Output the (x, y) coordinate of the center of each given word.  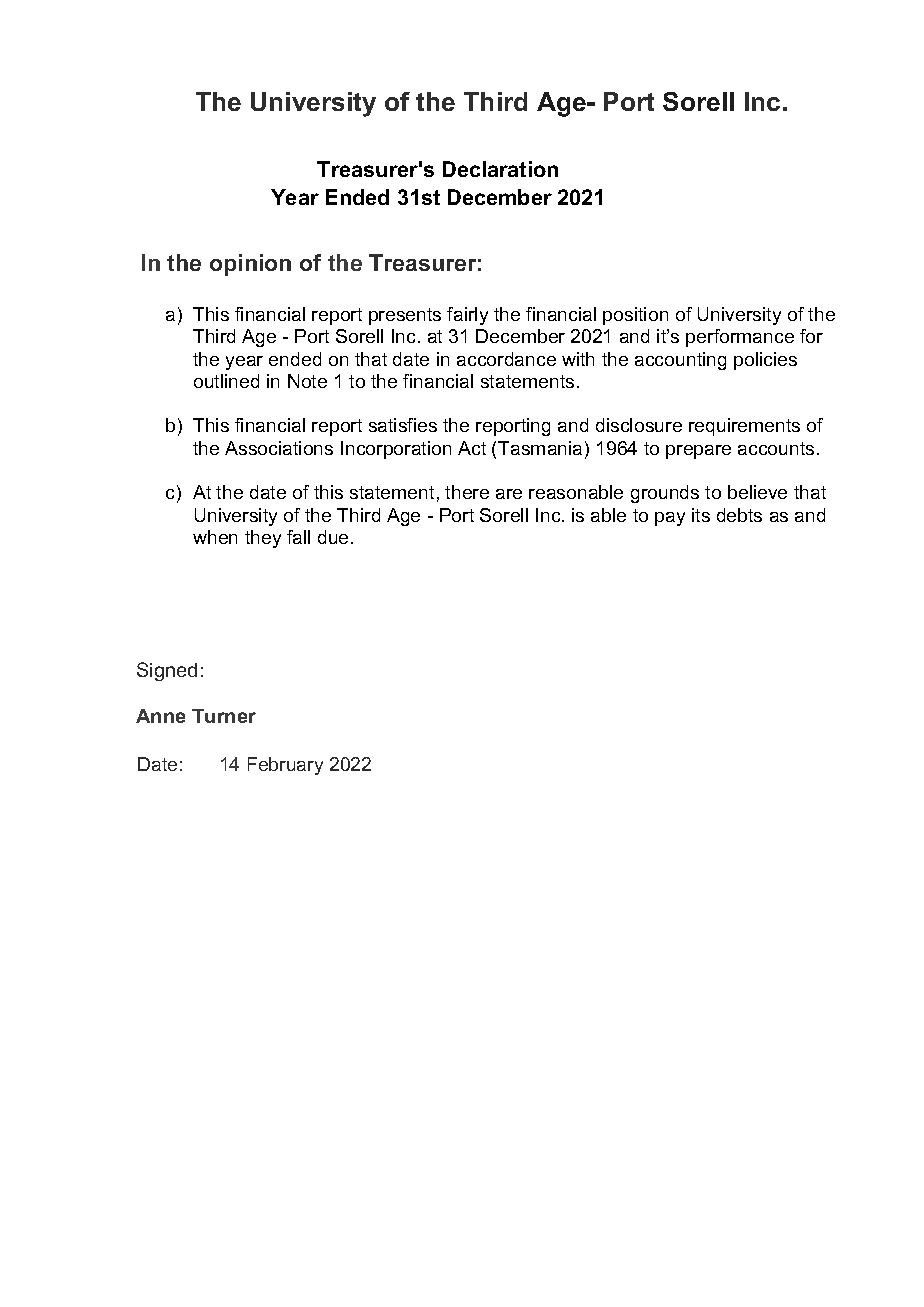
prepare (698, 452)
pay (670, 519)
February (285, 766)
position (635, 316)
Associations (279, 448)
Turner (224, 716)
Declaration (500, 169)
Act (472, 448)
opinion (250, 265)
